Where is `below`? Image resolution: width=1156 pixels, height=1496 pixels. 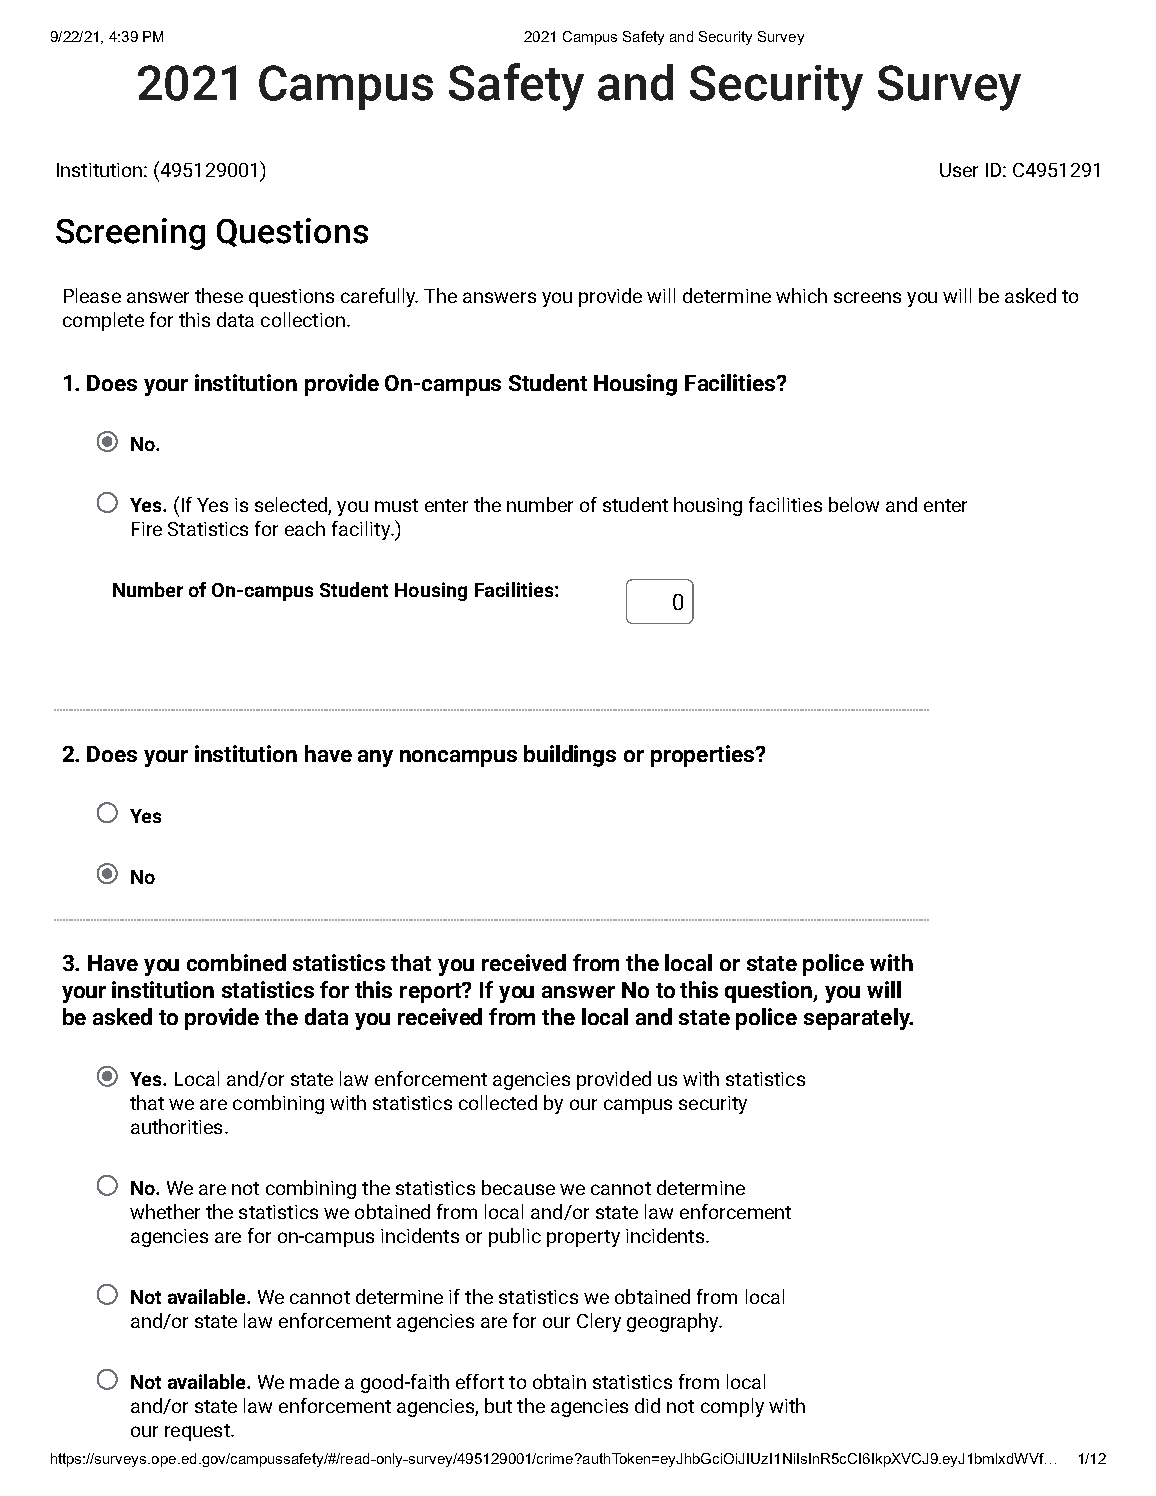
below is located at coordinates (854, 504).
